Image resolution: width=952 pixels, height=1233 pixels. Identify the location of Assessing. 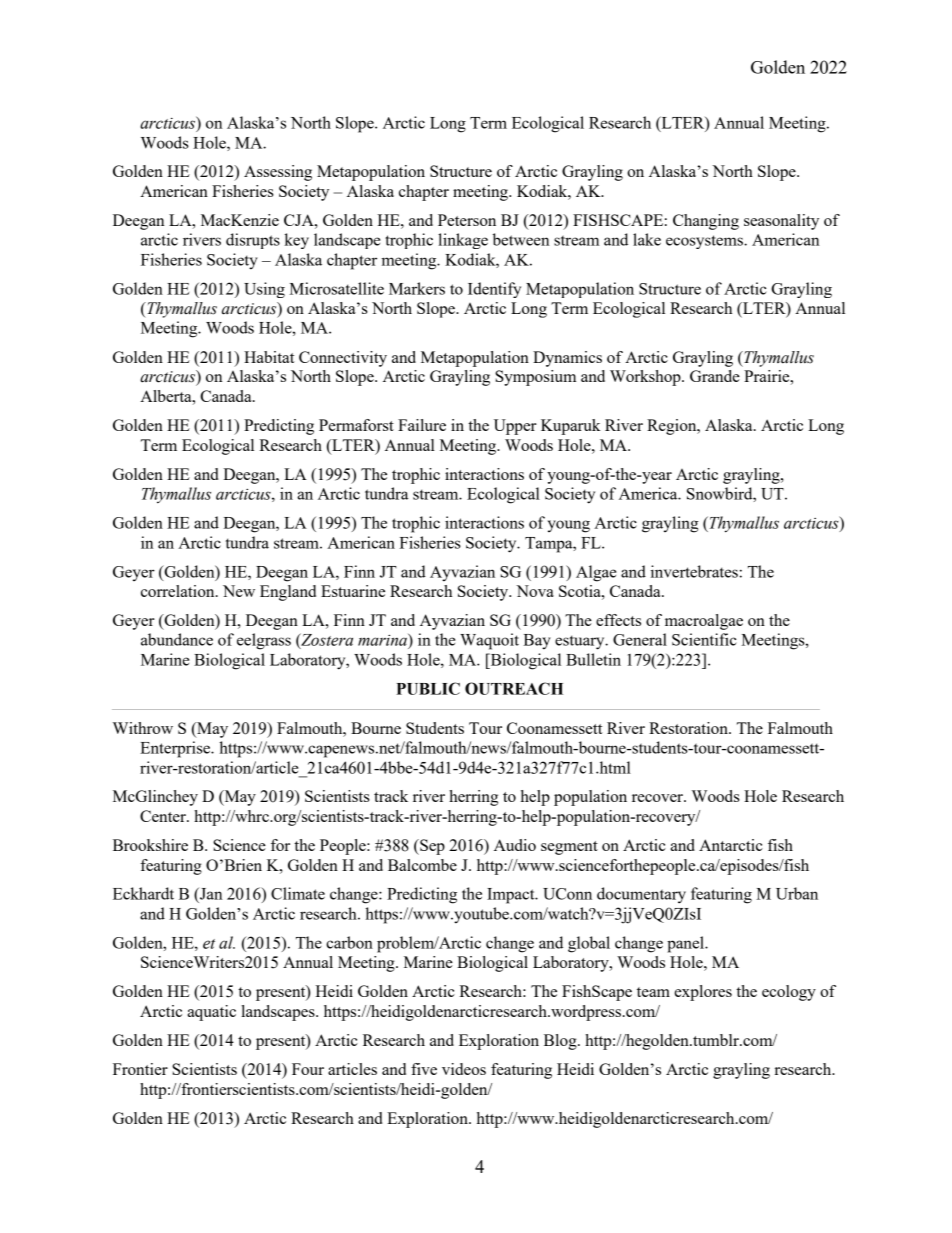
(278, 173).
